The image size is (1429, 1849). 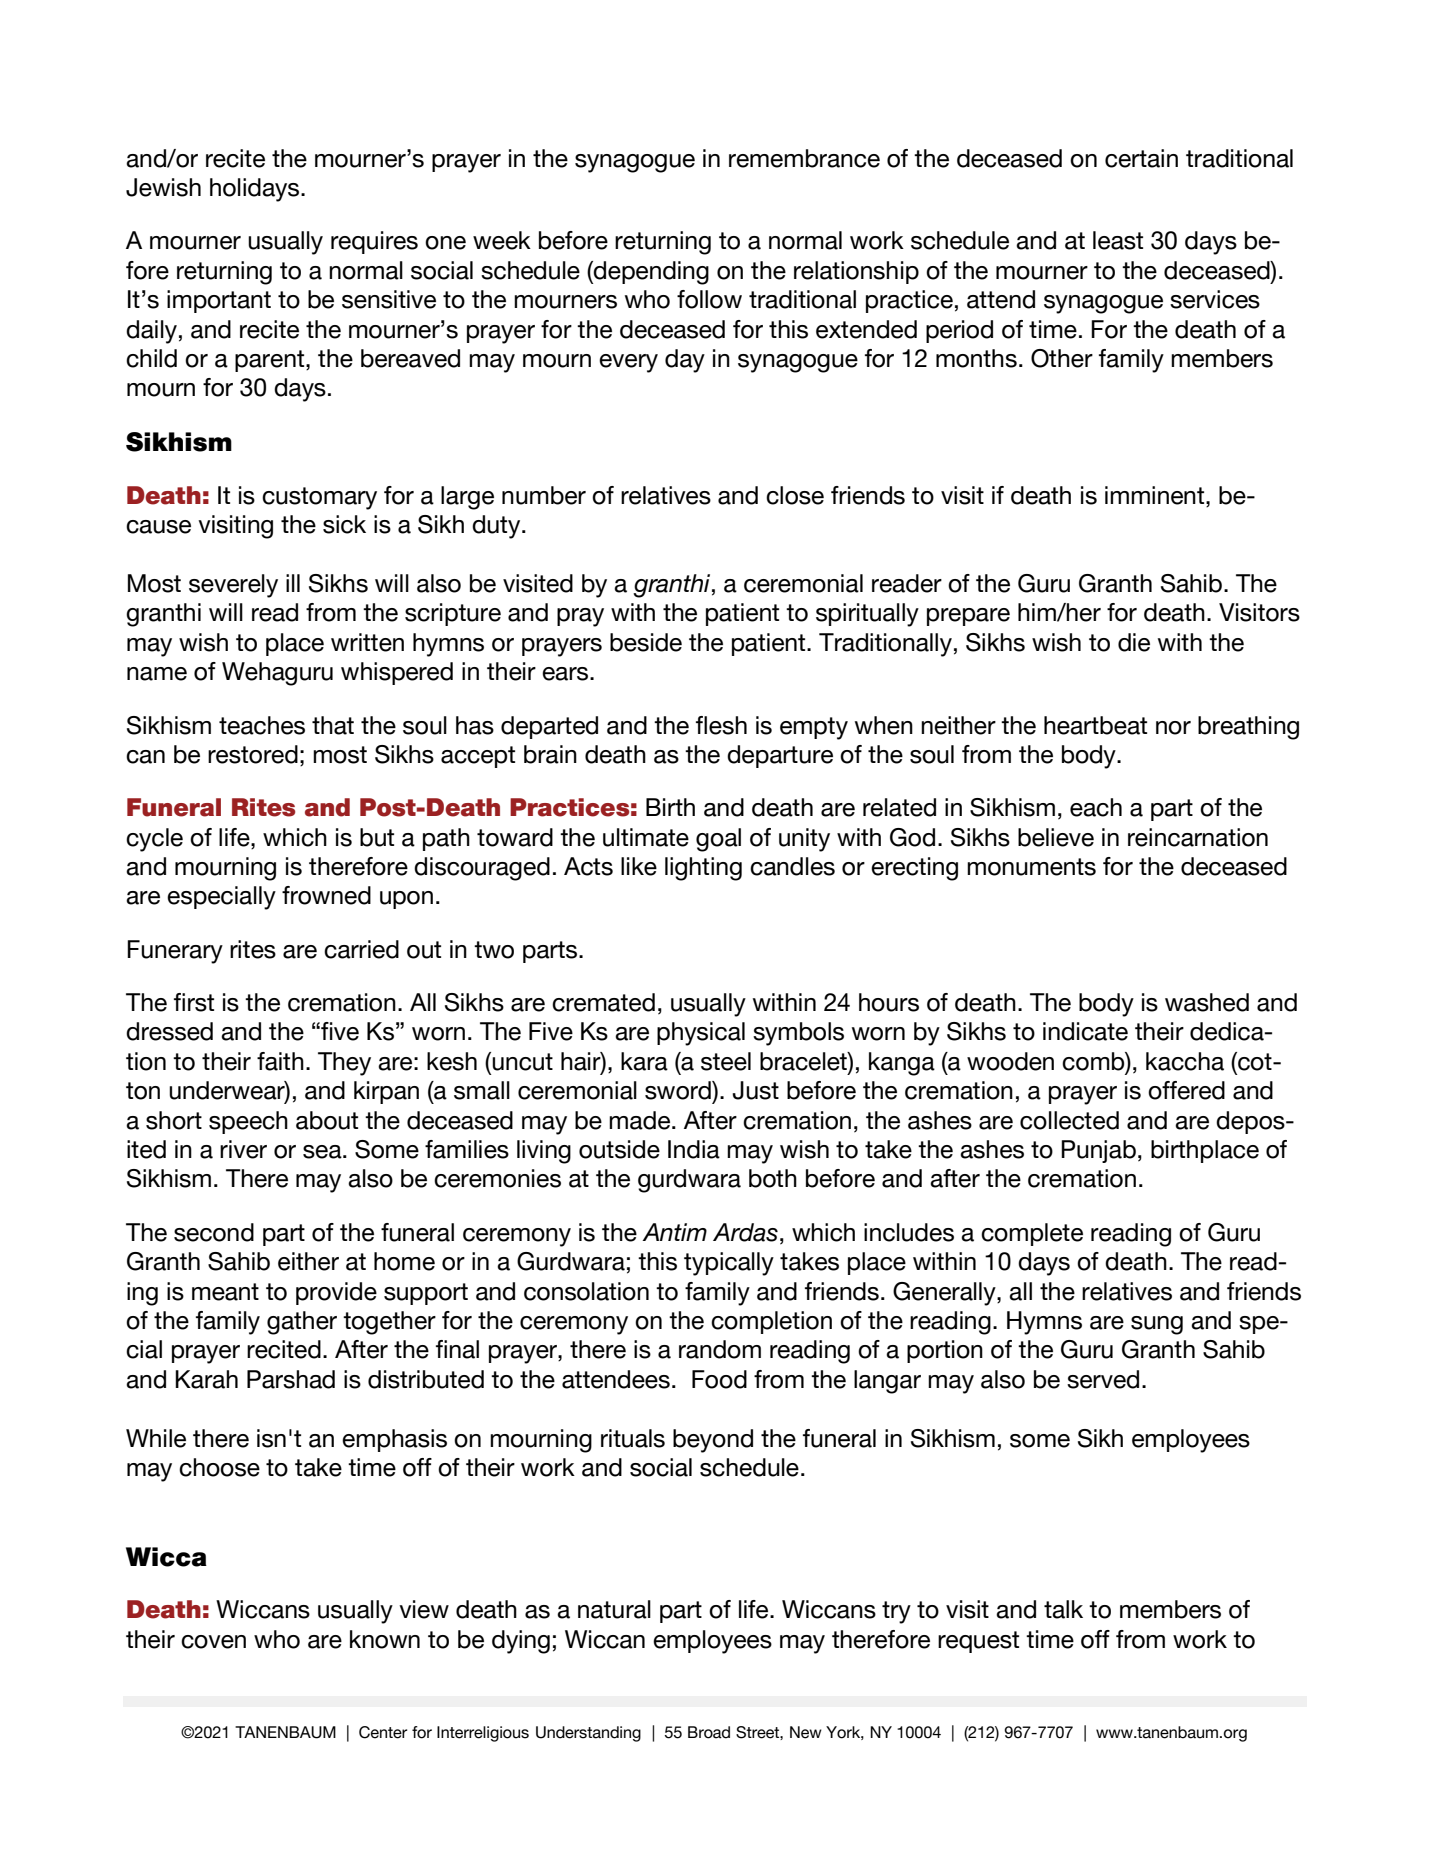 I want to click on requires, so click(x=374, y=242).
